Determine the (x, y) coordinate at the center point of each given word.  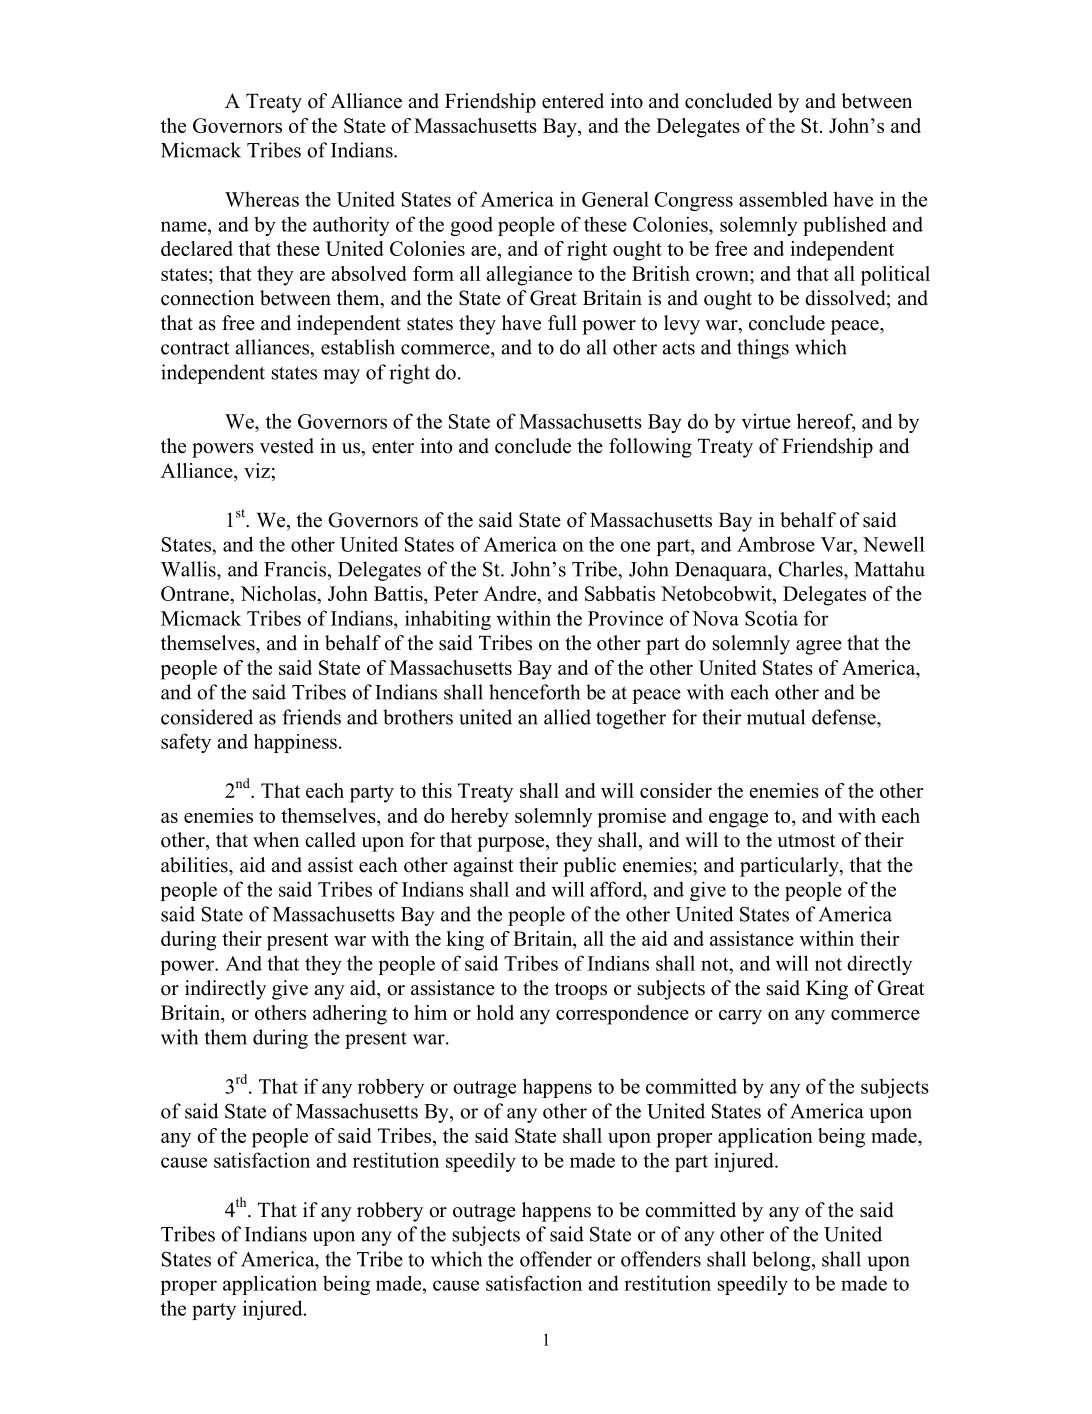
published (845, 226)
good (471, 226)
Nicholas (279, 593)
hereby (480, 818)
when (276, 840)
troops (581, 991)
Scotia (771, 618)
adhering (350, 1015)
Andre (511, 593)
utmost (806, 841)
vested (287, 446)
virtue (766, 421)
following (650, 448)
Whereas (262, 199)
